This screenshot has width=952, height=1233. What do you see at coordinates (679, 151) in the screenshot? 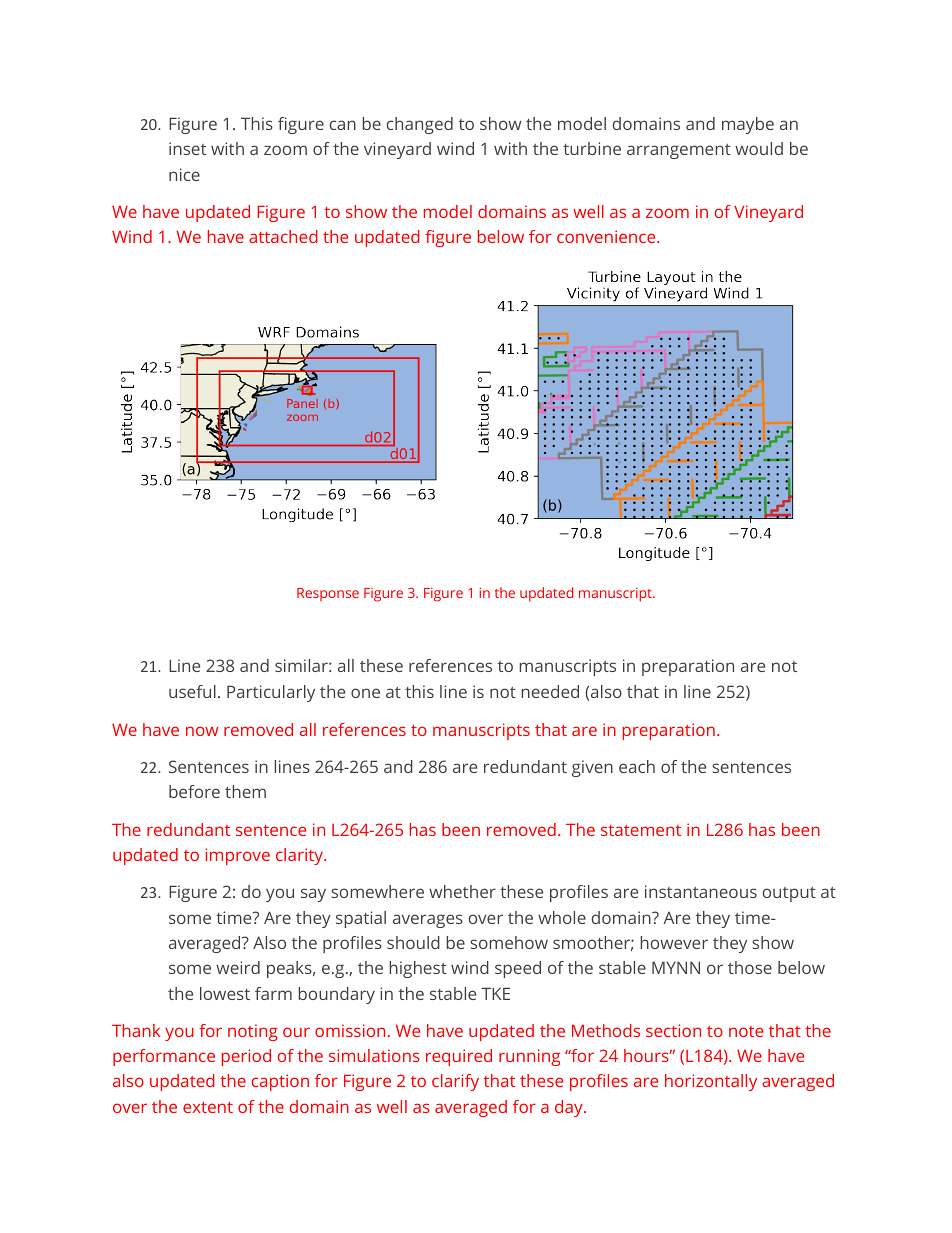
I see `arrangement` at bounding box center [679, 151].
